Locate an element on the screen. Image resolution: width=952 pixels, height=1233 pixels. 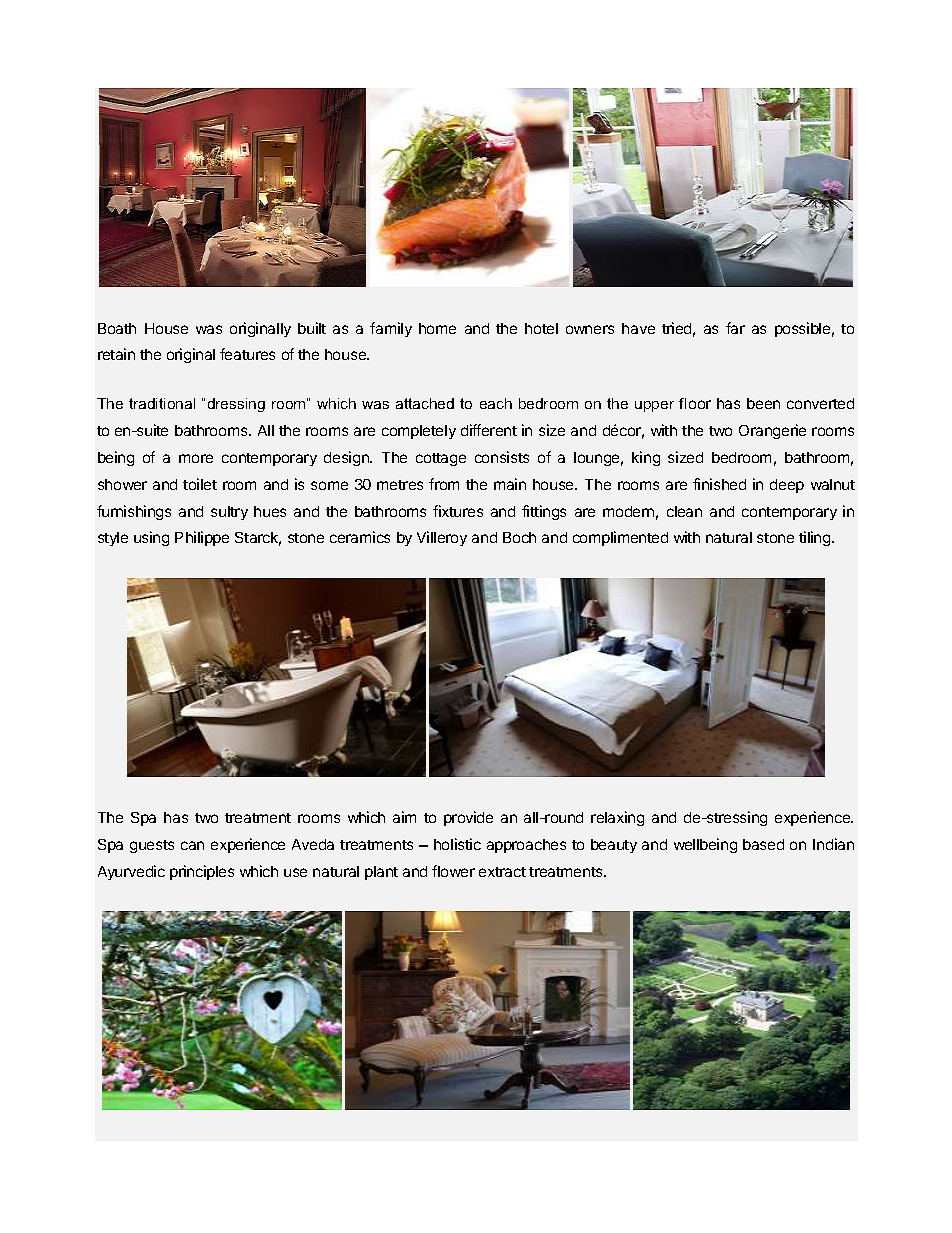
home is located at coordinates (437, 328).
